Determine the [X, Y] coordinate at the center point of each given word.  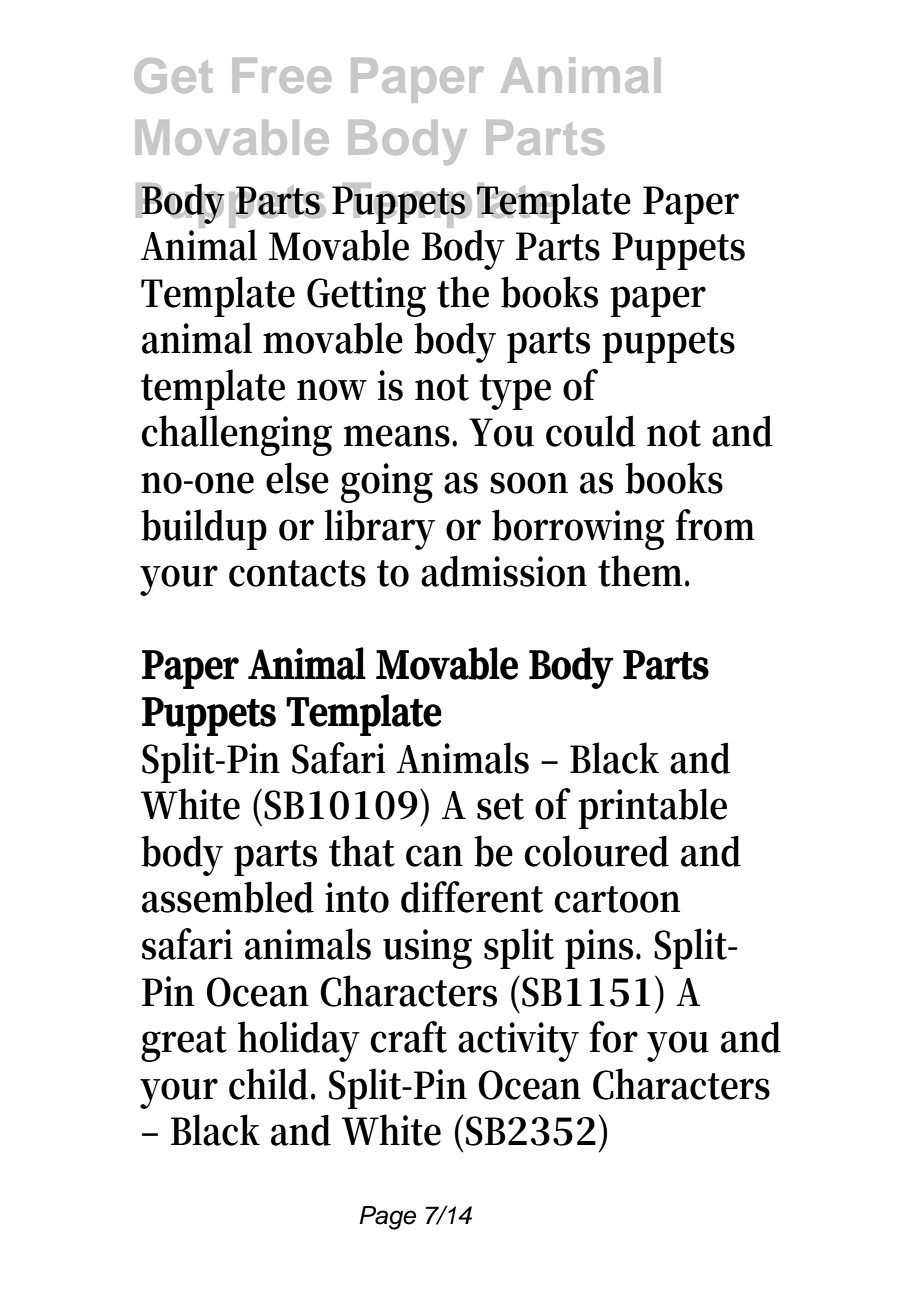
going [387, 483]
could [591, 431]
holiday [299, 1041]
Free [282, 75]
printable [652, 808]
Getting [366, 297]
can [434, 856]
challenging [236, 435]
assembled [228, 897]
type [515, 392]
